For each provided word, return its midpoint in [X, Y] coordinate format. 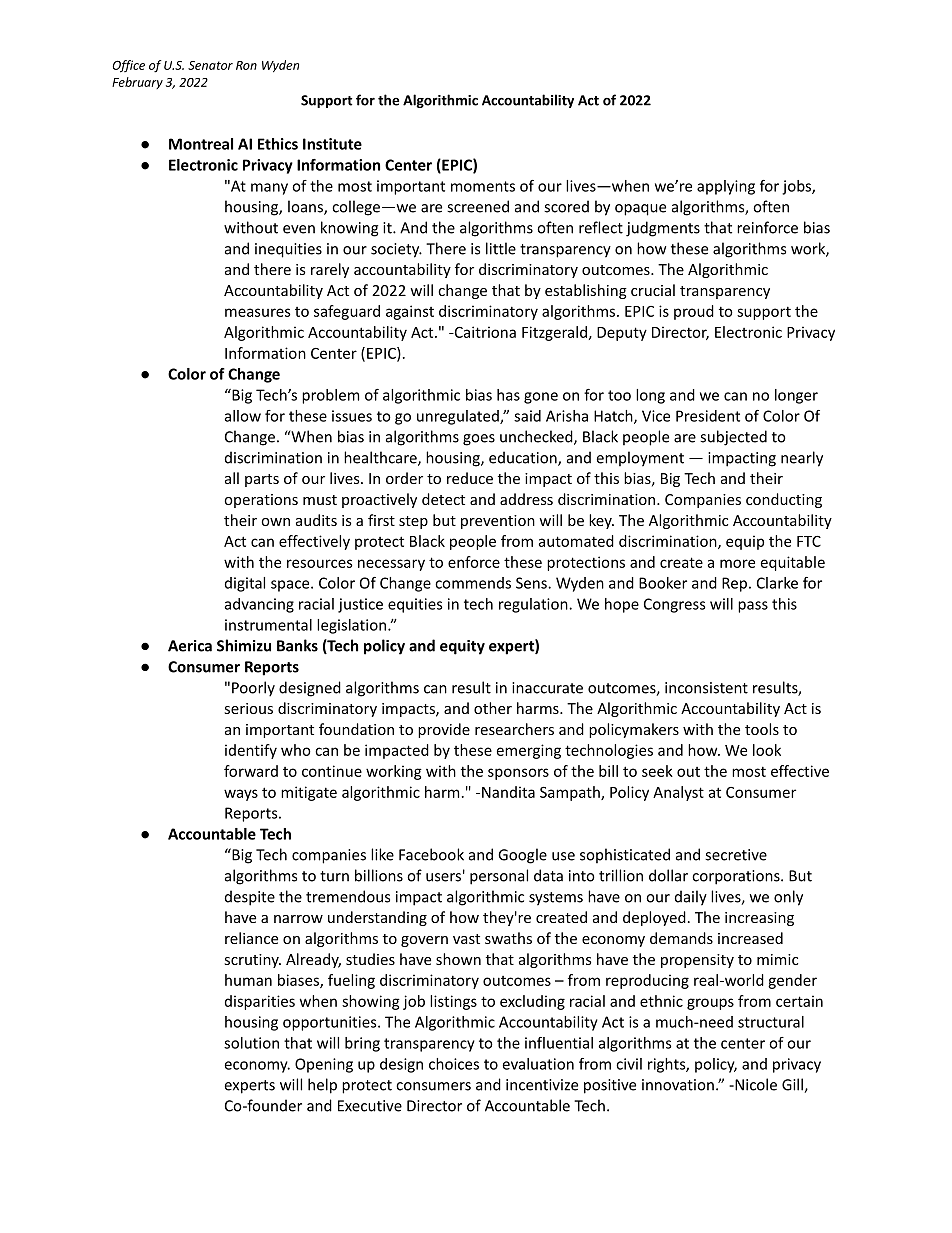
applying [726, 187]
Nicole [755, 1084]
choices [454, 1064]
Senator [210, 65]
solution [251, 1043]
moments [483, 186]
